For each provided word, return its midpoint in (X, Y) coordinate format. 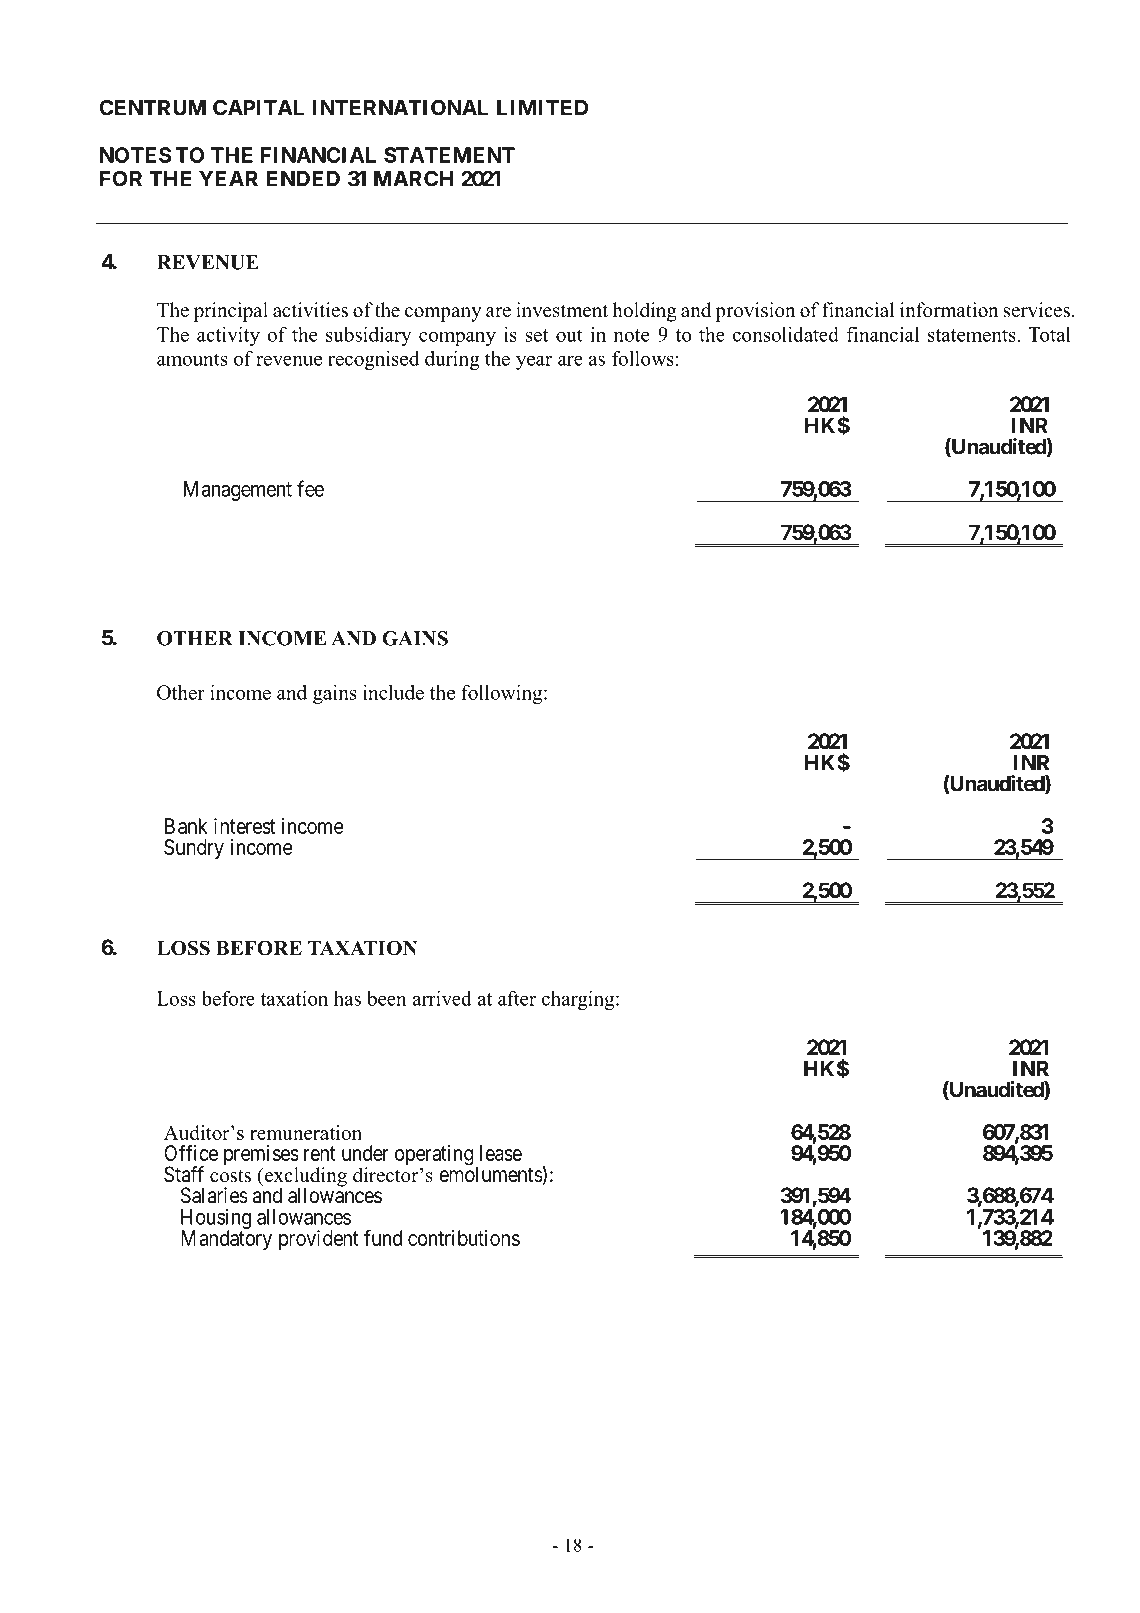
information (949, 310)
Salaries (214, 1195)
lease (501, 1153)
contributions (464, 1238)
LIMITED (542, 108)
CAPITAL (258, 107)
